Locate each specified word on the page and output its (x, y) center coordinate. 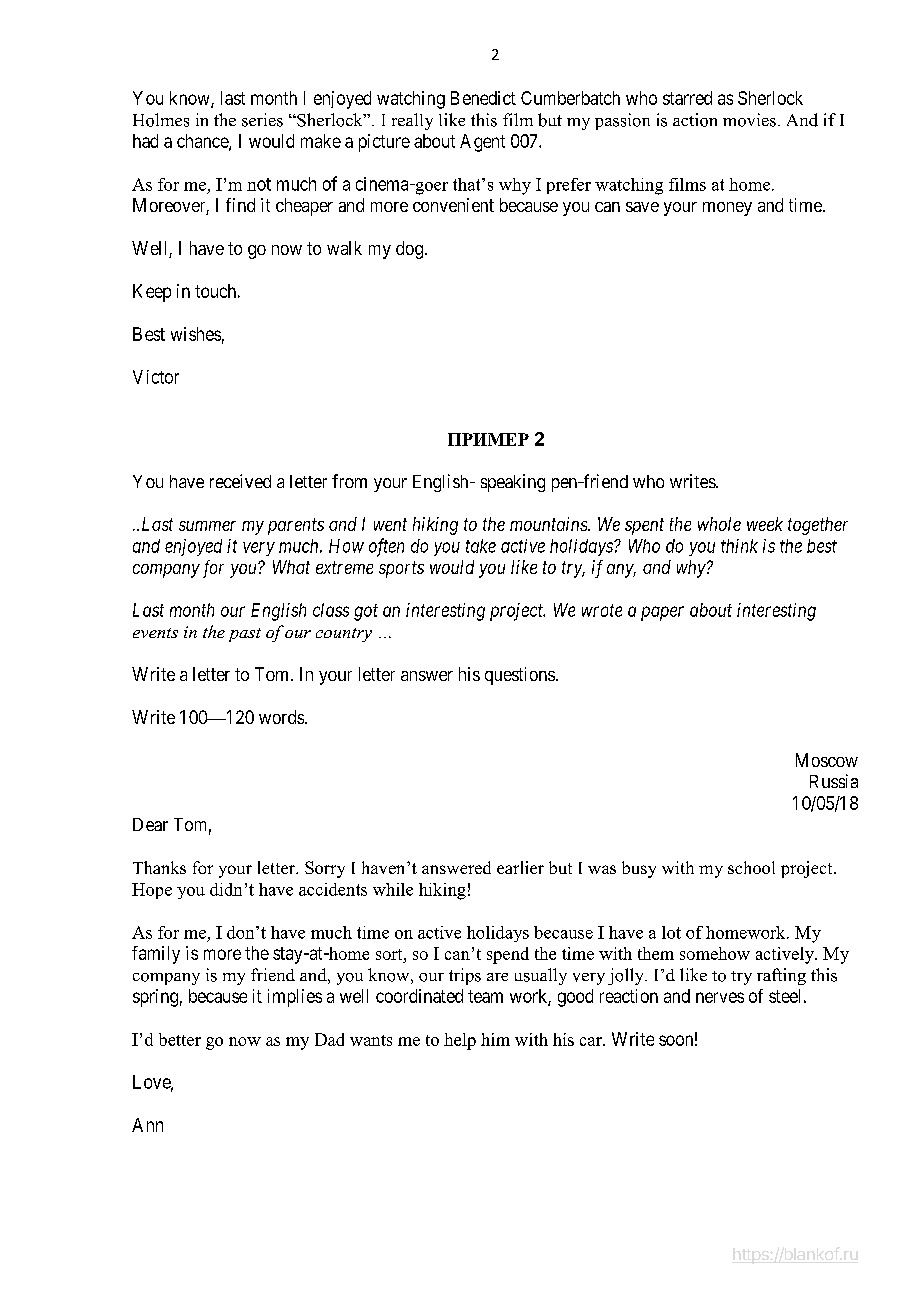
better (180, 1039)
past (245, 635)
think (739, 546)
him (495, 1039)
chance (203, 142)
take (481, 546)
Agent (482, 143)
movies (749, 120)
